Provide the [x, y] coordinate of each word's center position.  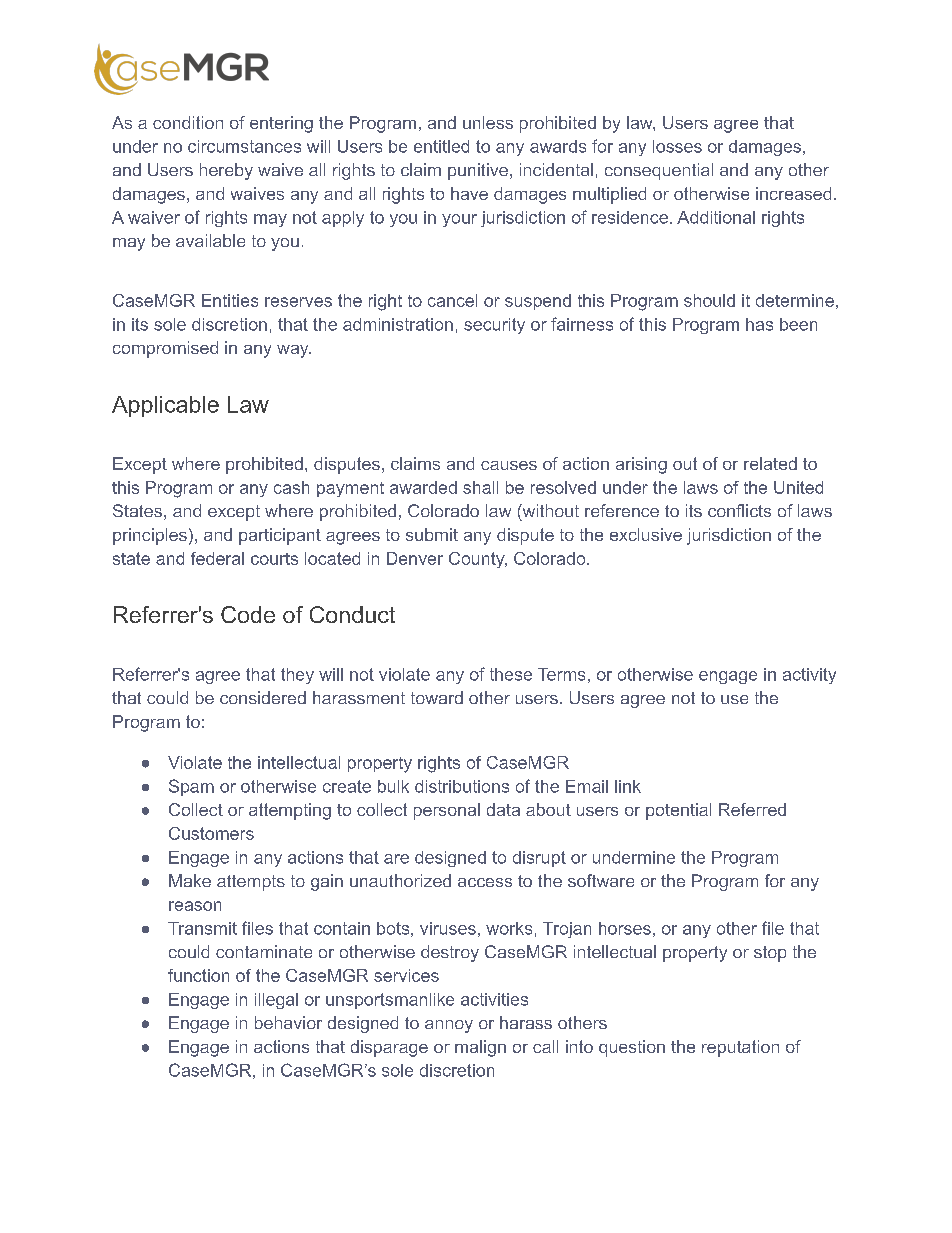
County [478, 560]
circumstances [244, 146]
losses [677, 146]
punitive [478, 171]
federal [217, 558]
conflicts [739, 510]
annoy [449, 1026]
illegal [276, 1001]
